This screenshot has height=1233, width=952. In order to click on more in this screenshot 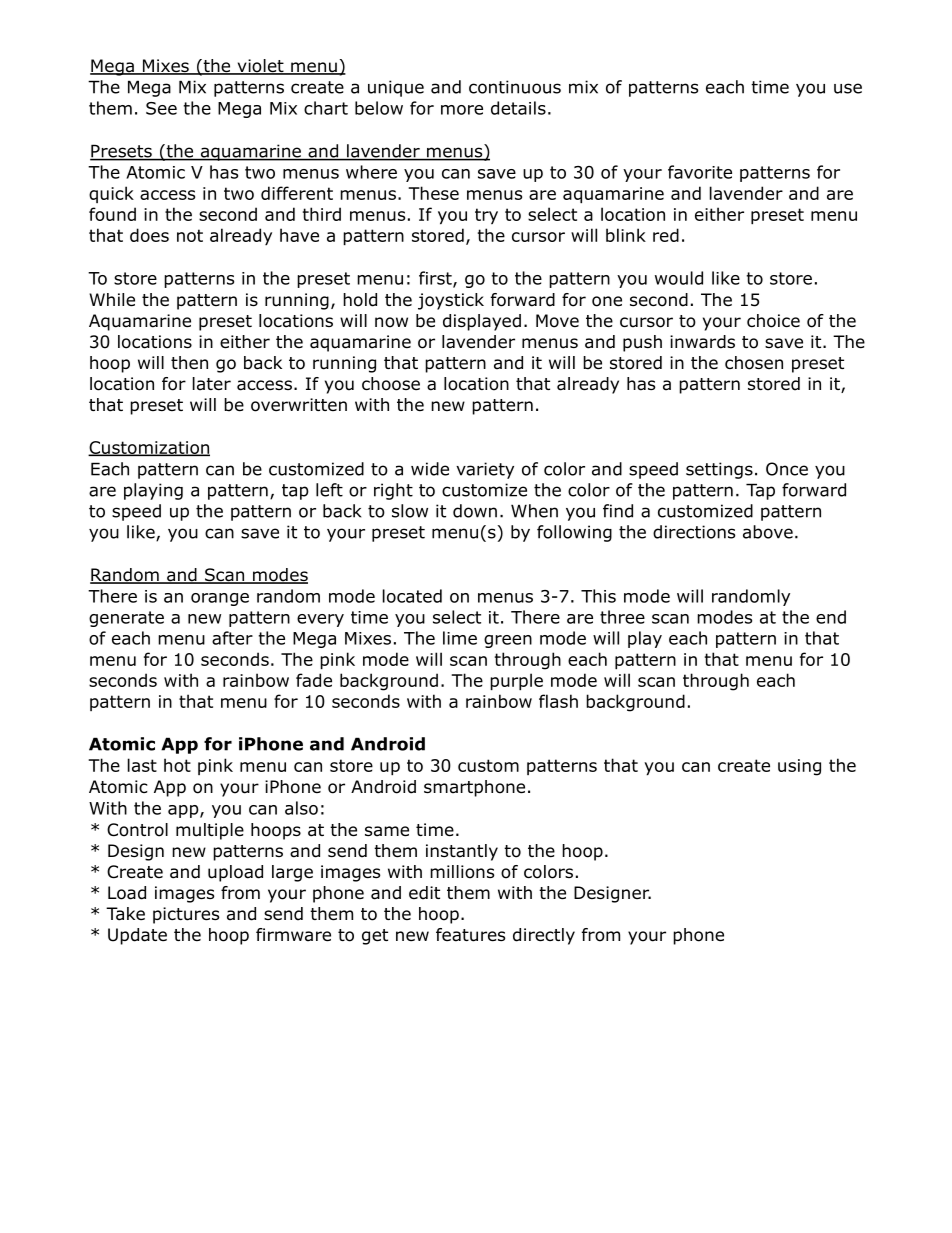, I will do `click(462, 110)`.
